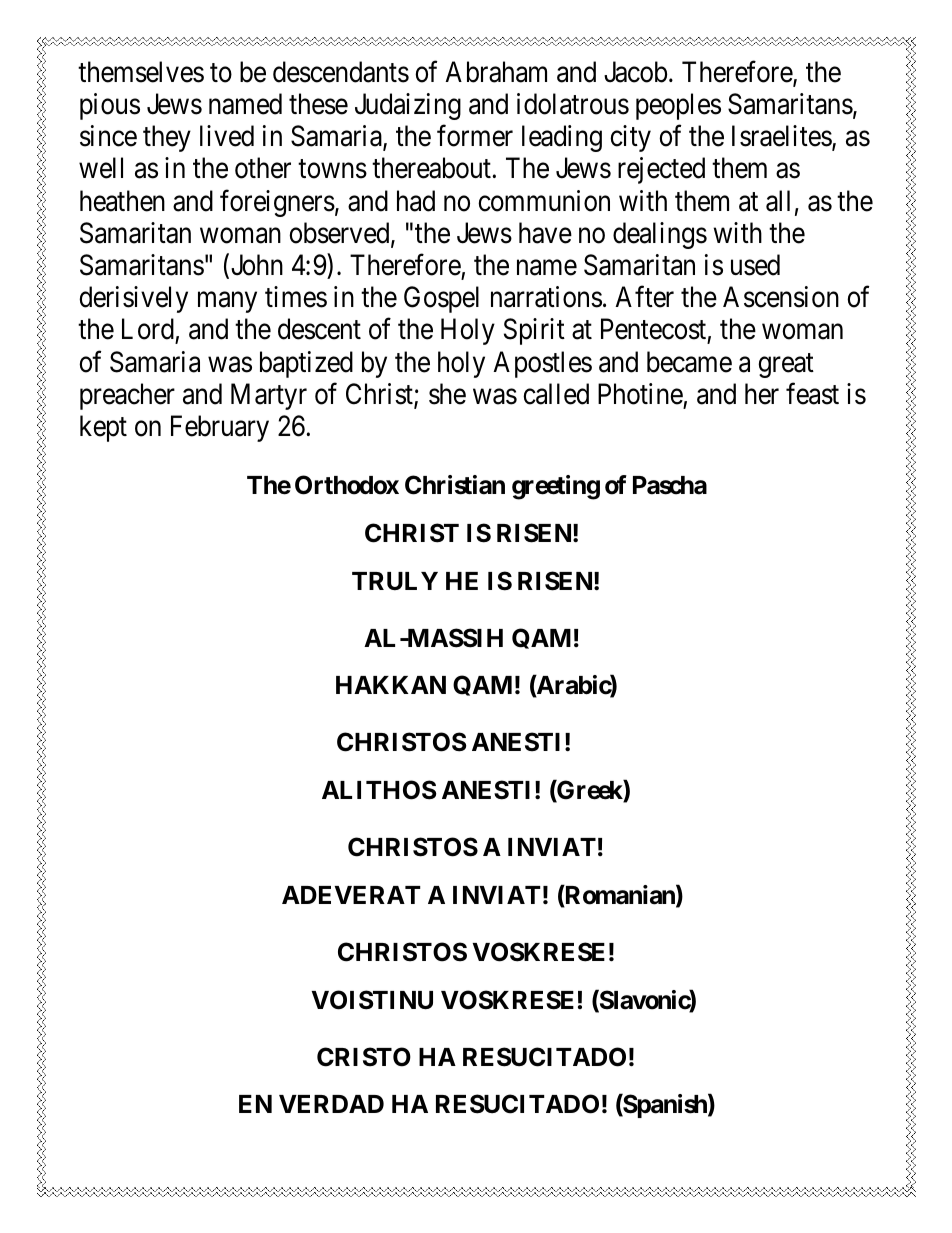 The image size is (952, 1233). I want to click on Orthodox, so click(347, 485).
